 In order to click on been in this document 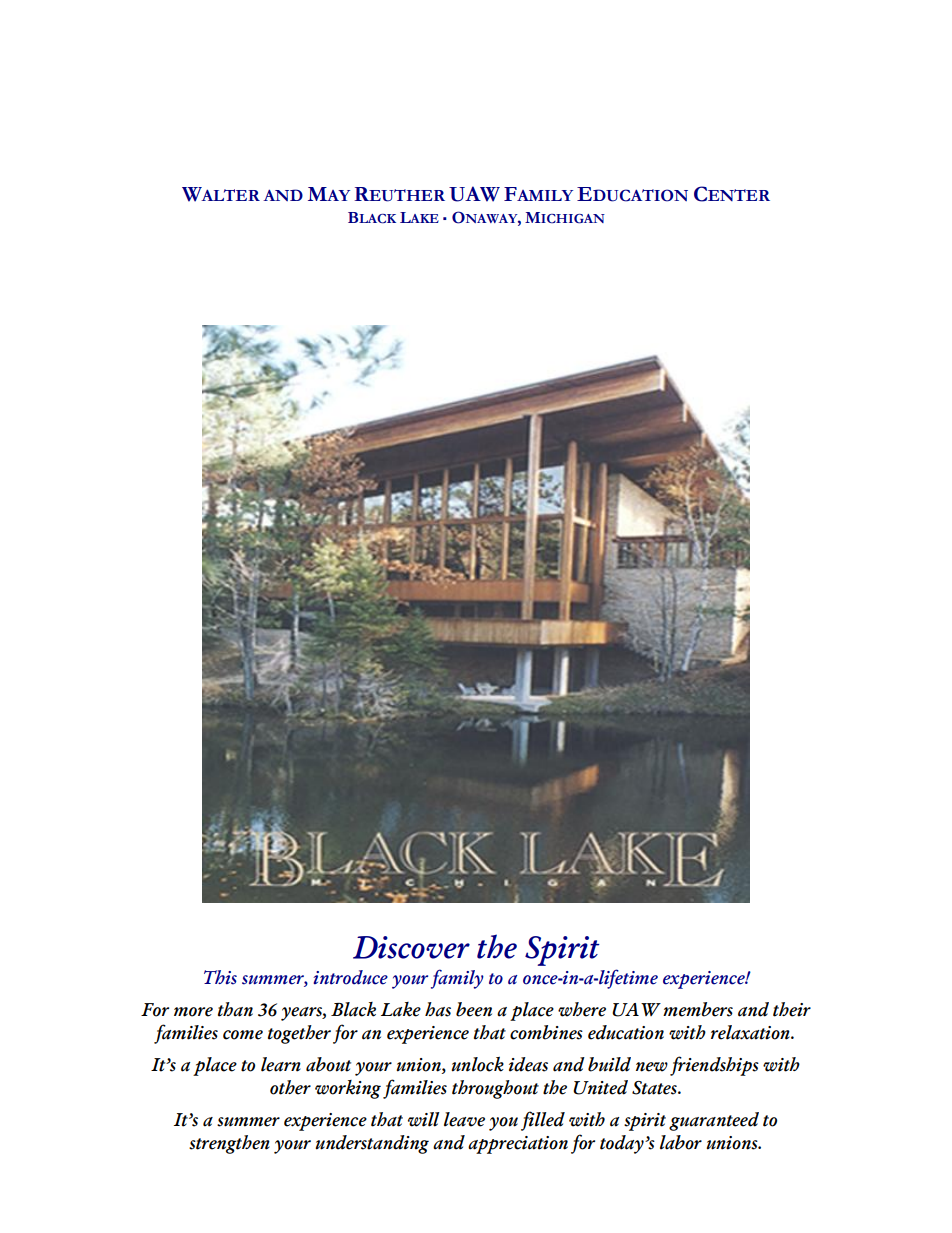, I will do `click(474, 1009)`.
